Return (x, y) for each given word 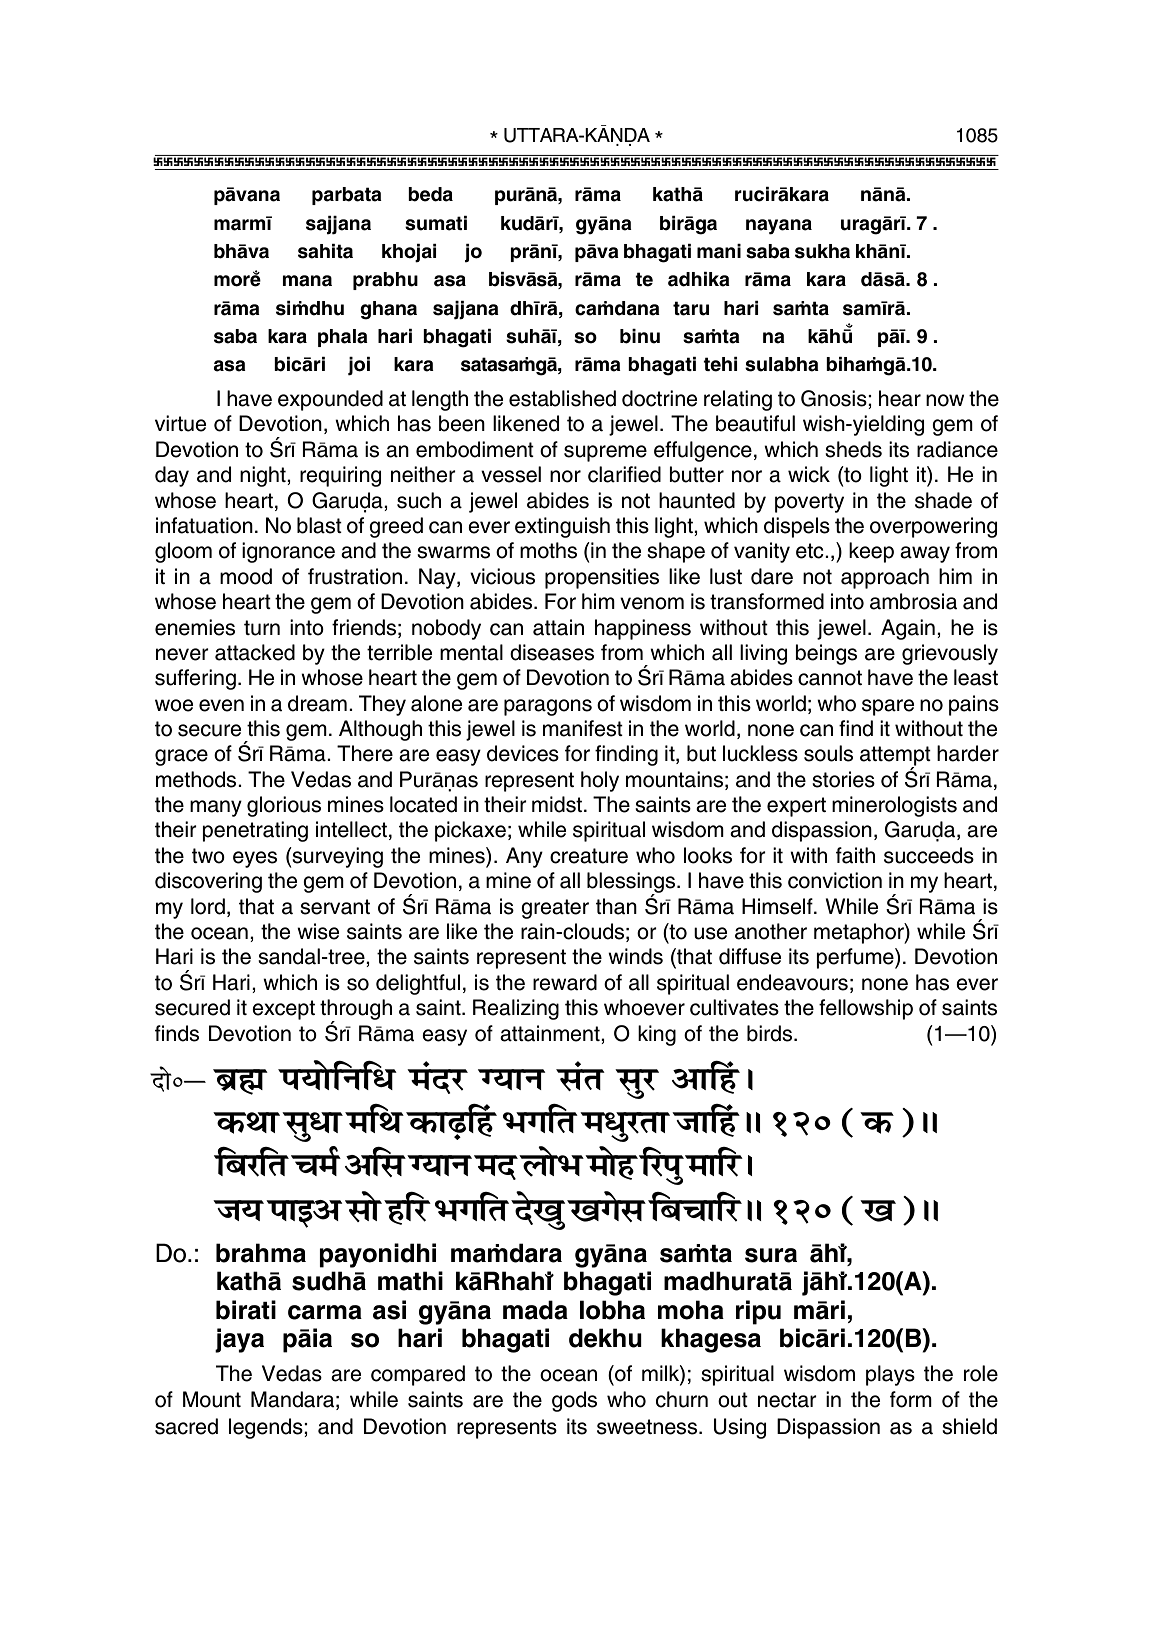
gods (574, 1401)
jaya (239, 1340)
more (237, 280)
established (562, 398)
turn (262, 628)
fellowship (866, 1009)
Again (908, 629)
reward (565, 982)
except (283, 1010)
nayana (779, 227)
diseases (552, 652)
